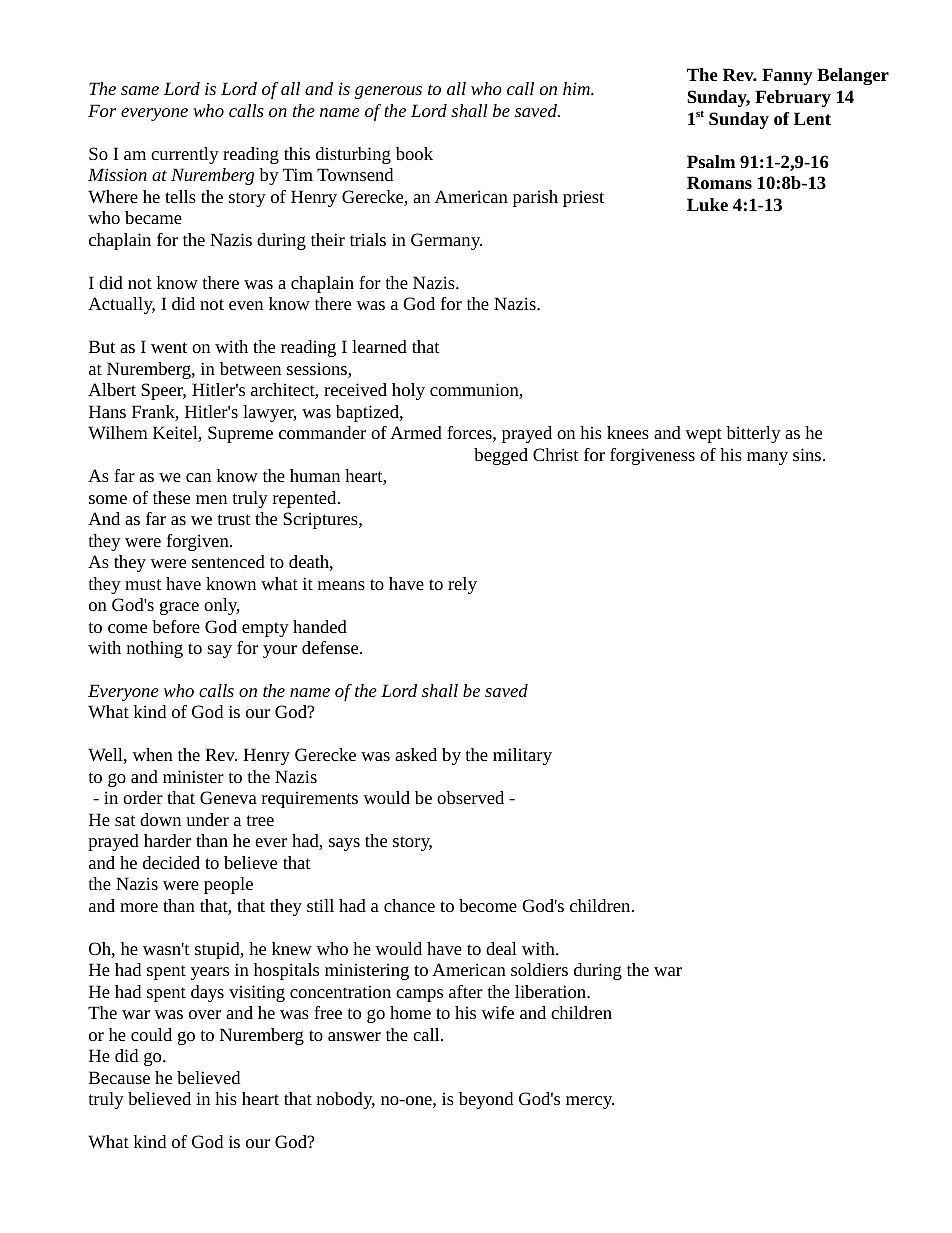 The image size is (952, 1233). What do you see at coordinates (167, 840) in the screenshot?
I see `harder` at bounding box center [167, 840].
